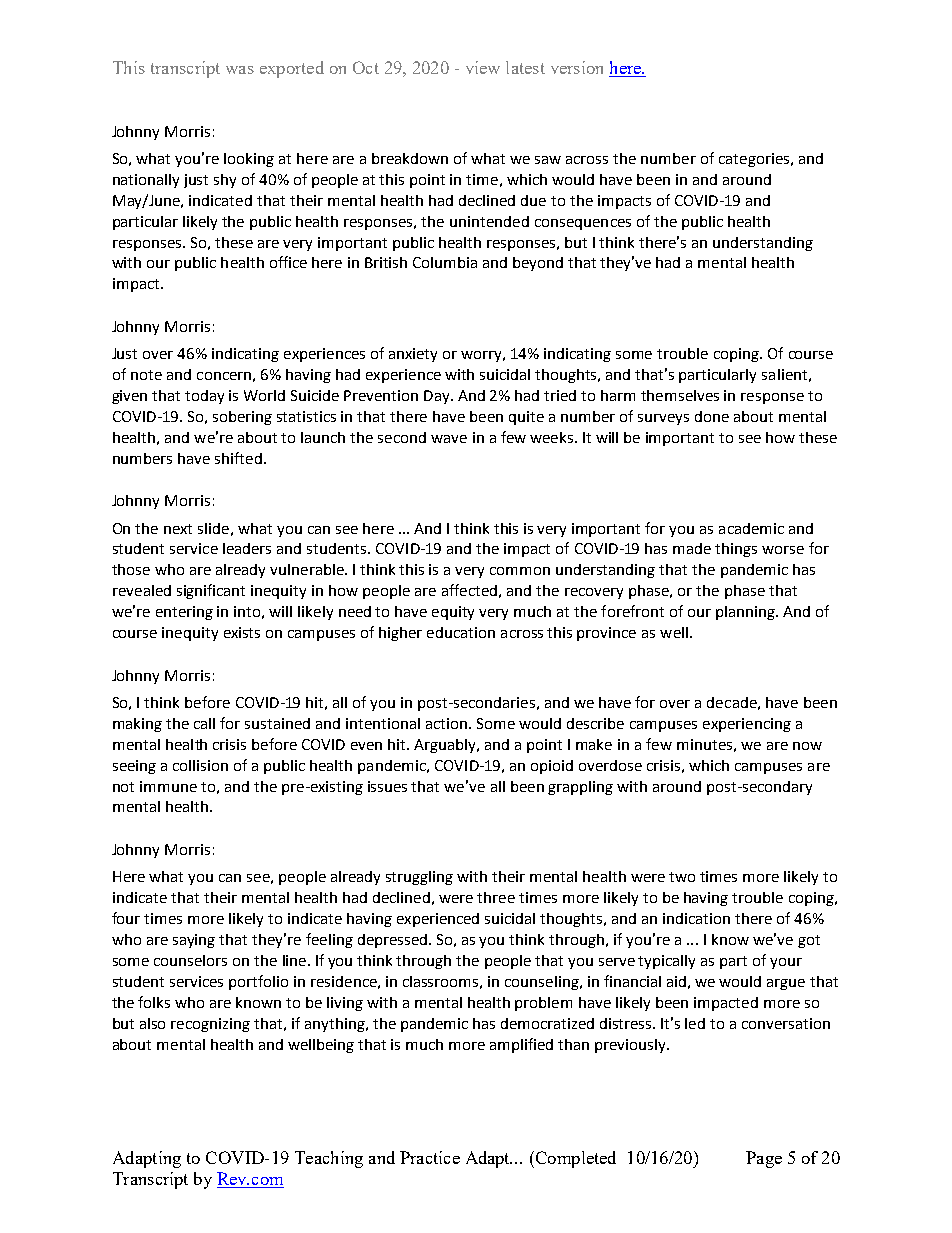 Image resolution: width=952 pixels, height=1233 pixels. I want to click on recognizing, so click(210, 1025).
